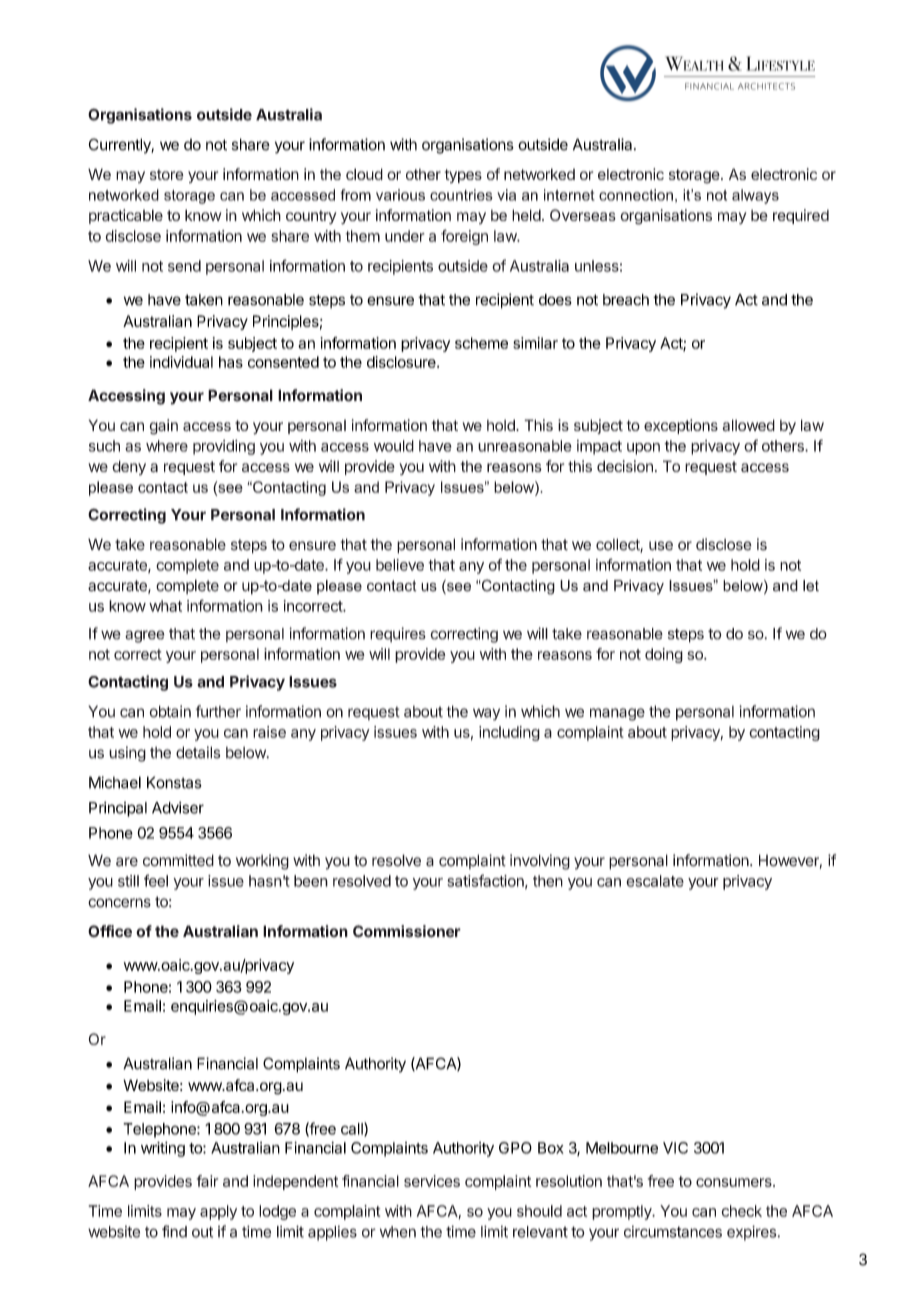  I want to click on doing, so click(664, 655).
